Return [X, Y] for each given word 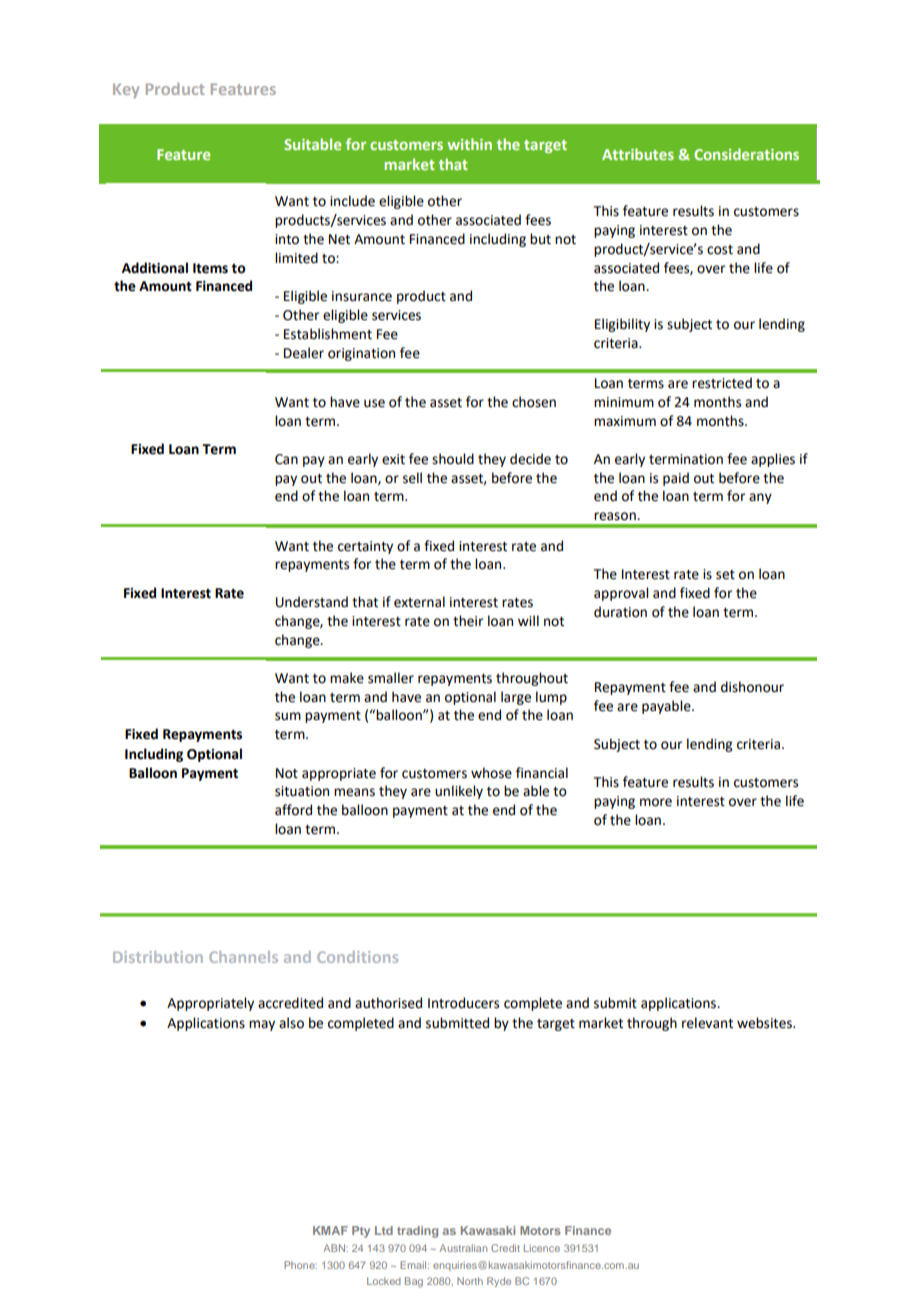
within [469, 144]
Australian [463, 1248]
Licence [542, 1248]
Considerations [746, 154]
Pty [361, 1232]
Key [126, 90]
